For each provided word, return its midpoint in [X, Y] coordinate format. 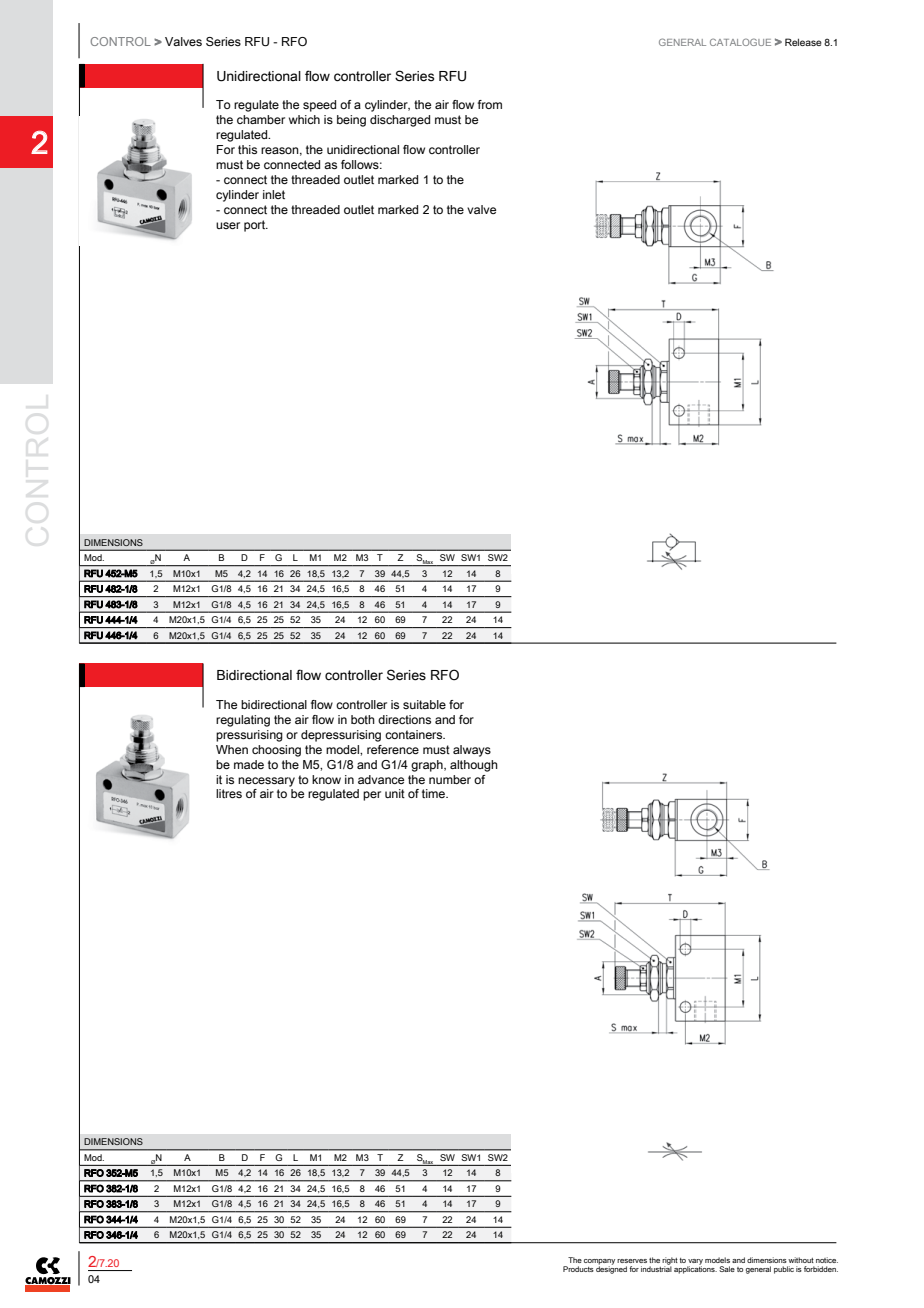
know [326, 779]
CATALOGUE [740, 42]
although [474, 766]
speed [319, 106]
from [490, 104]
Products [578, 1269]
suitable [424, 704]
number [450, 779]
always [472, 751]
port [256, 226]
